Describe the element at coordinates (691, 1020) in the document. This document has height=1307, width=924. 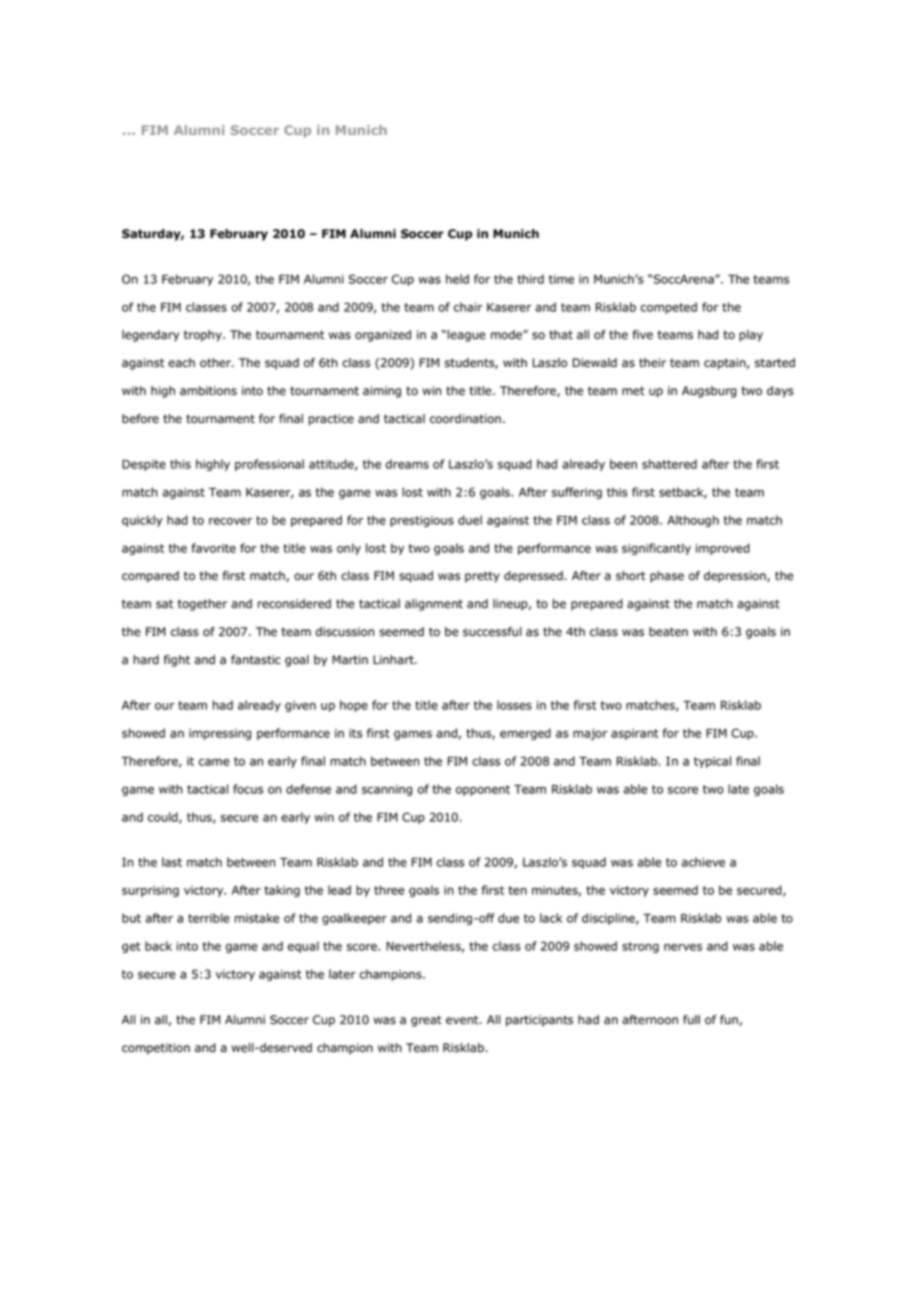
I see `full` at that location.
